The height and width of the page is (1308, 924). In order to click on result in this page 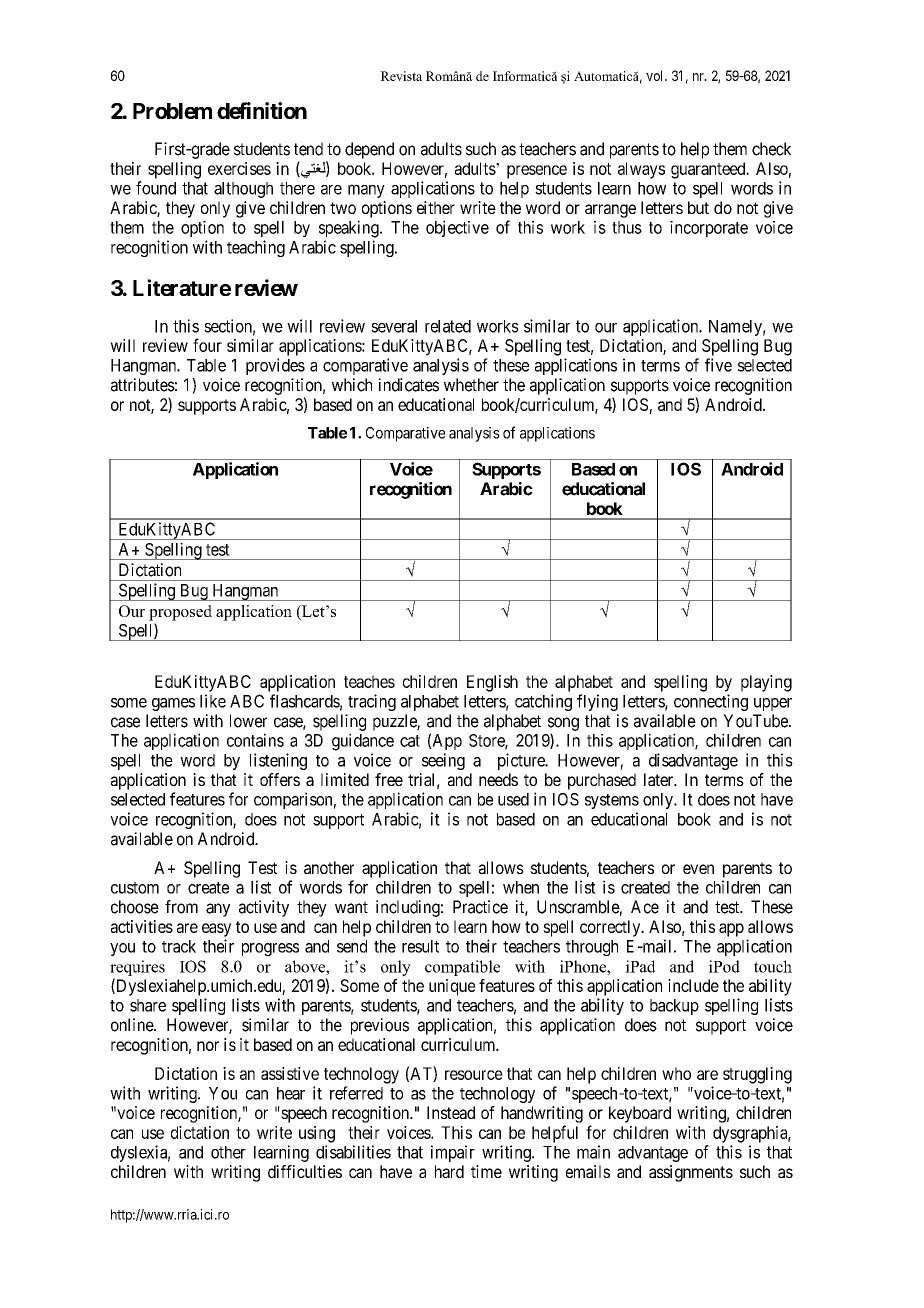, I will do `click(420, 946)`.
